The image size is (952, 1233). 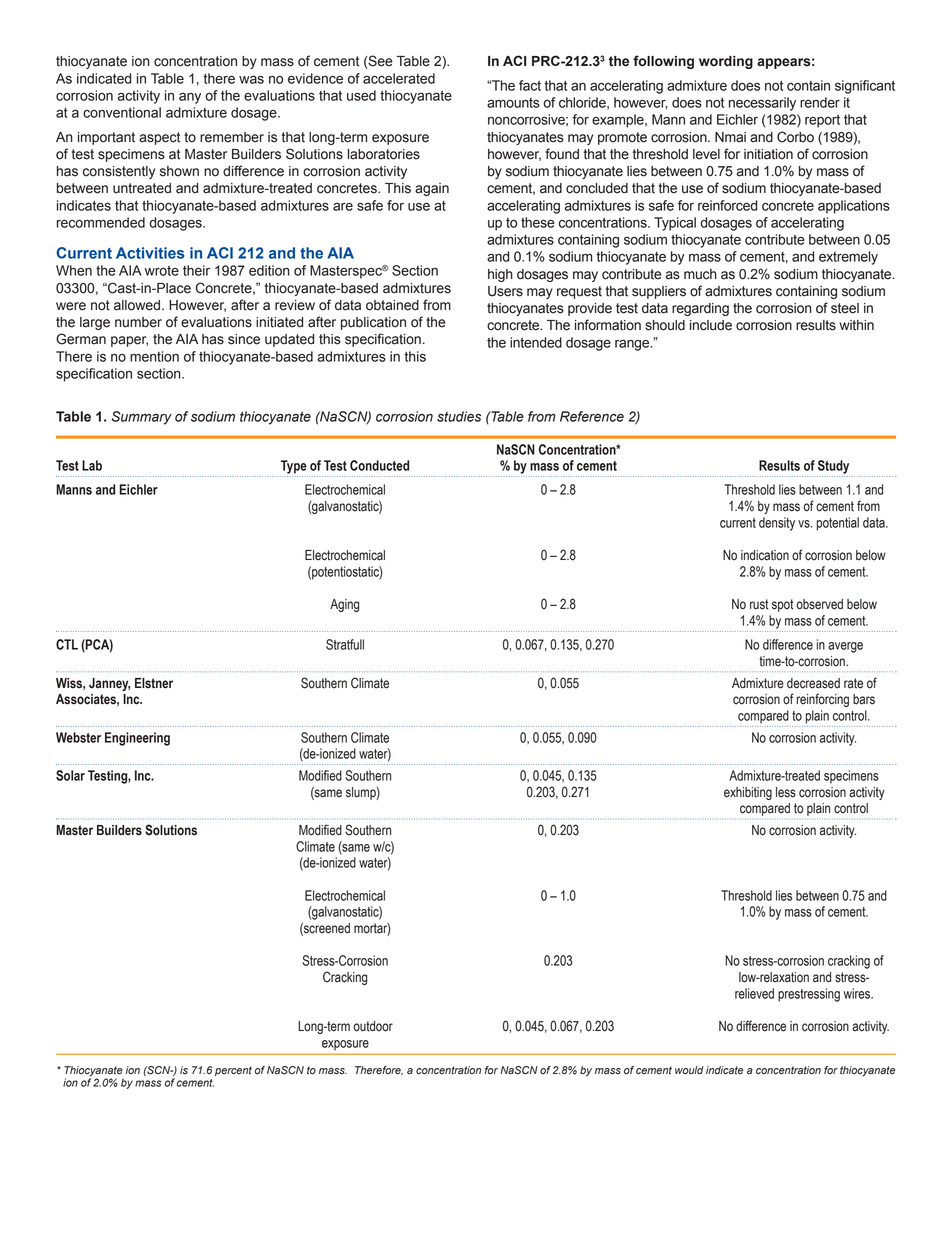 What do you see at coordinates (748, 793) in the screenshot?
I see `exhibiting` at bounding box center [748, 793].
